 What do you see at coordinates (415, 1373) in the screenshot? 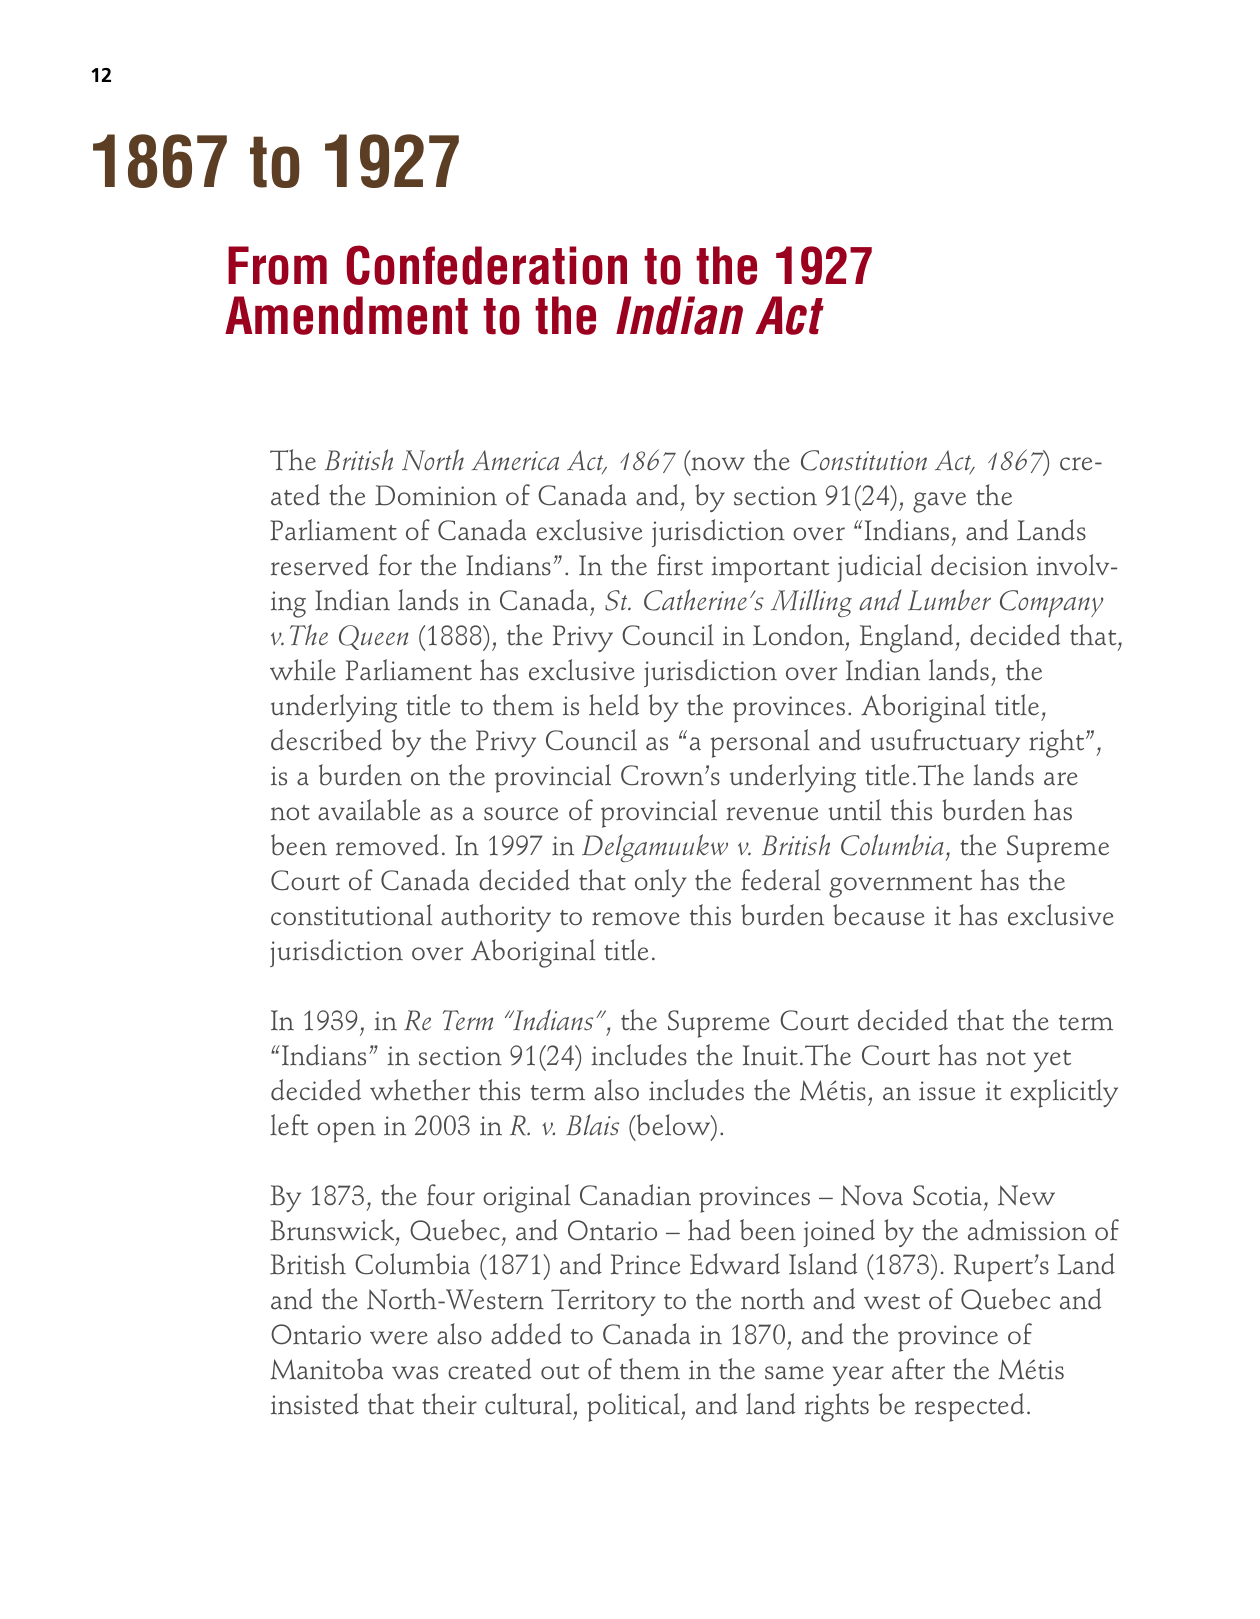
I see `was` at bounding box center [415, 1373].
